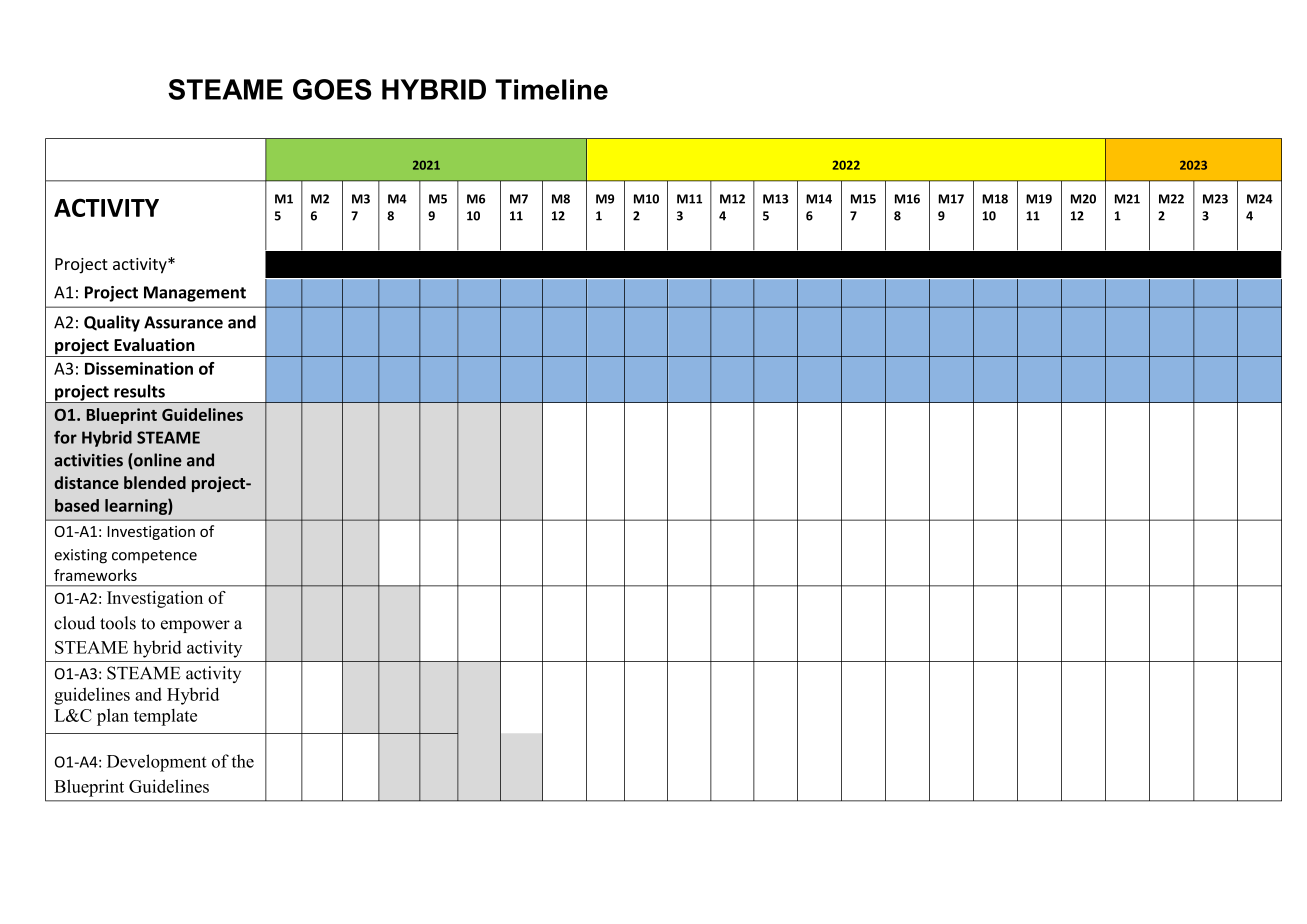  What do you see at coordinates (332, 89) in the screenshot?
I see `GOES` at bounding box center [332, 89].
